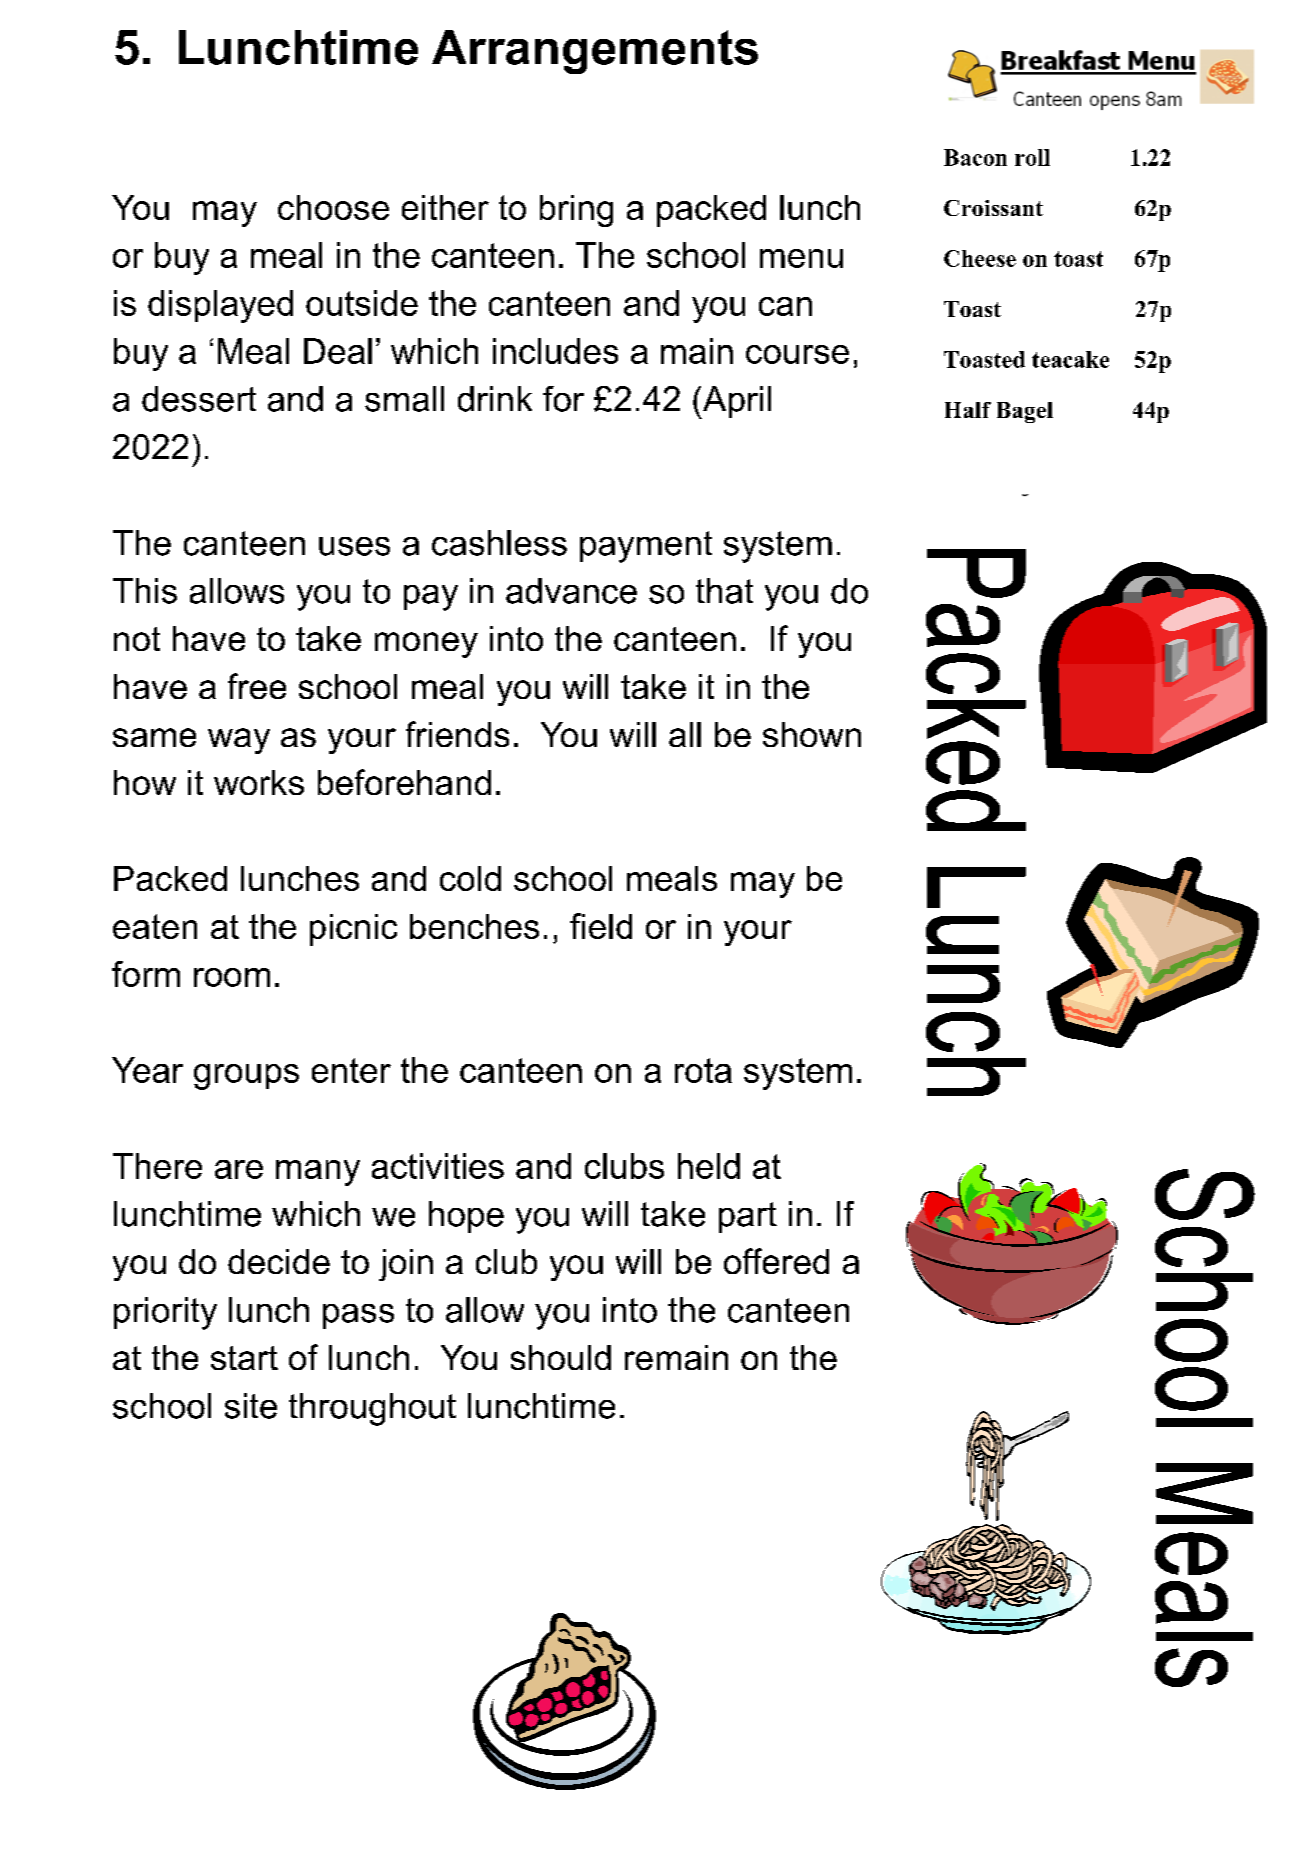 Image resolution: width=1311 pixels, height=1854 pixels. Describe the element at coordinates (595, 52) in the screenshot. I see `Arrangements` at that location.
